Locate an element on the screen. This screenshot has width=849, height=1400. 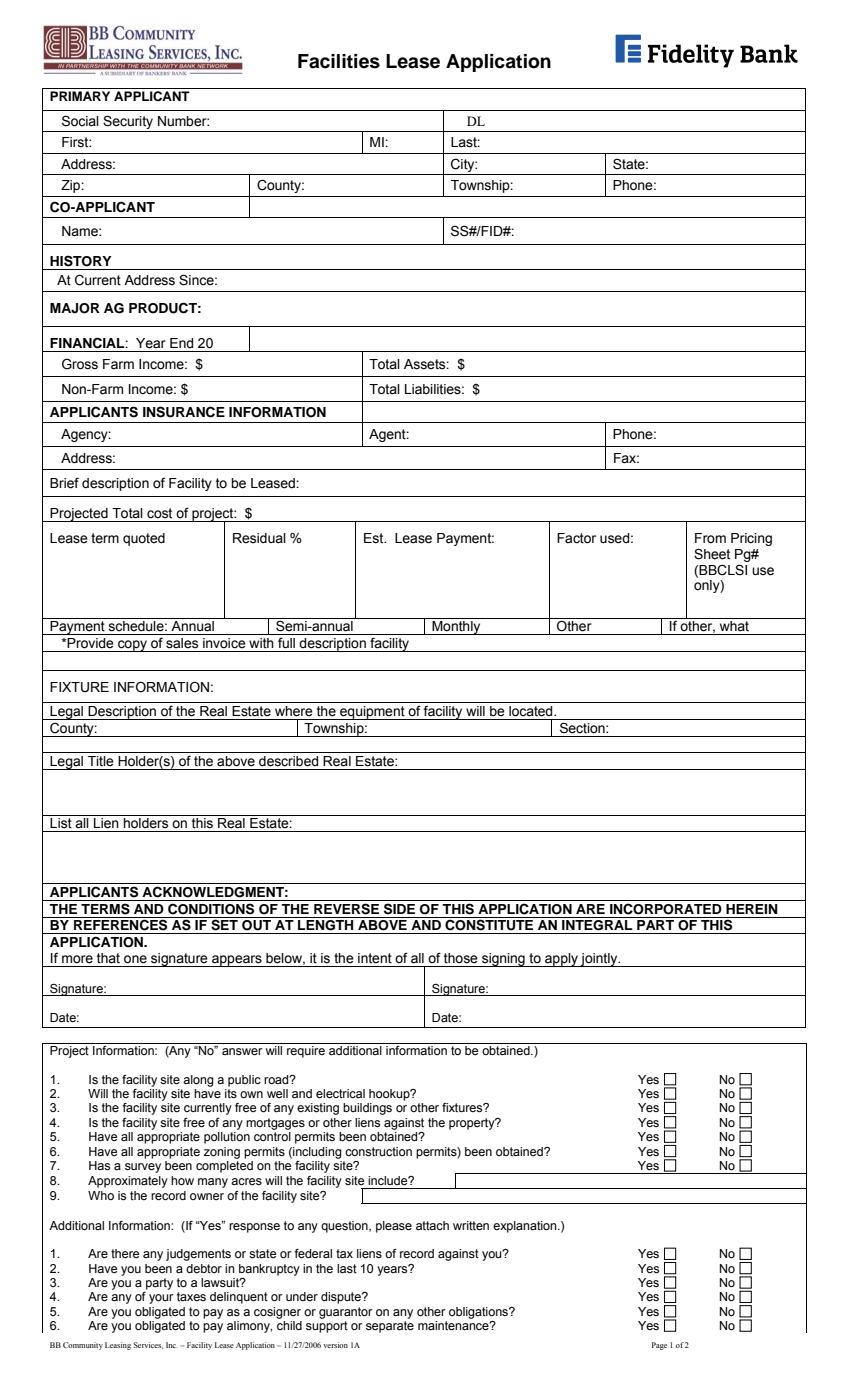
that is located at coordinates (108, 958).
